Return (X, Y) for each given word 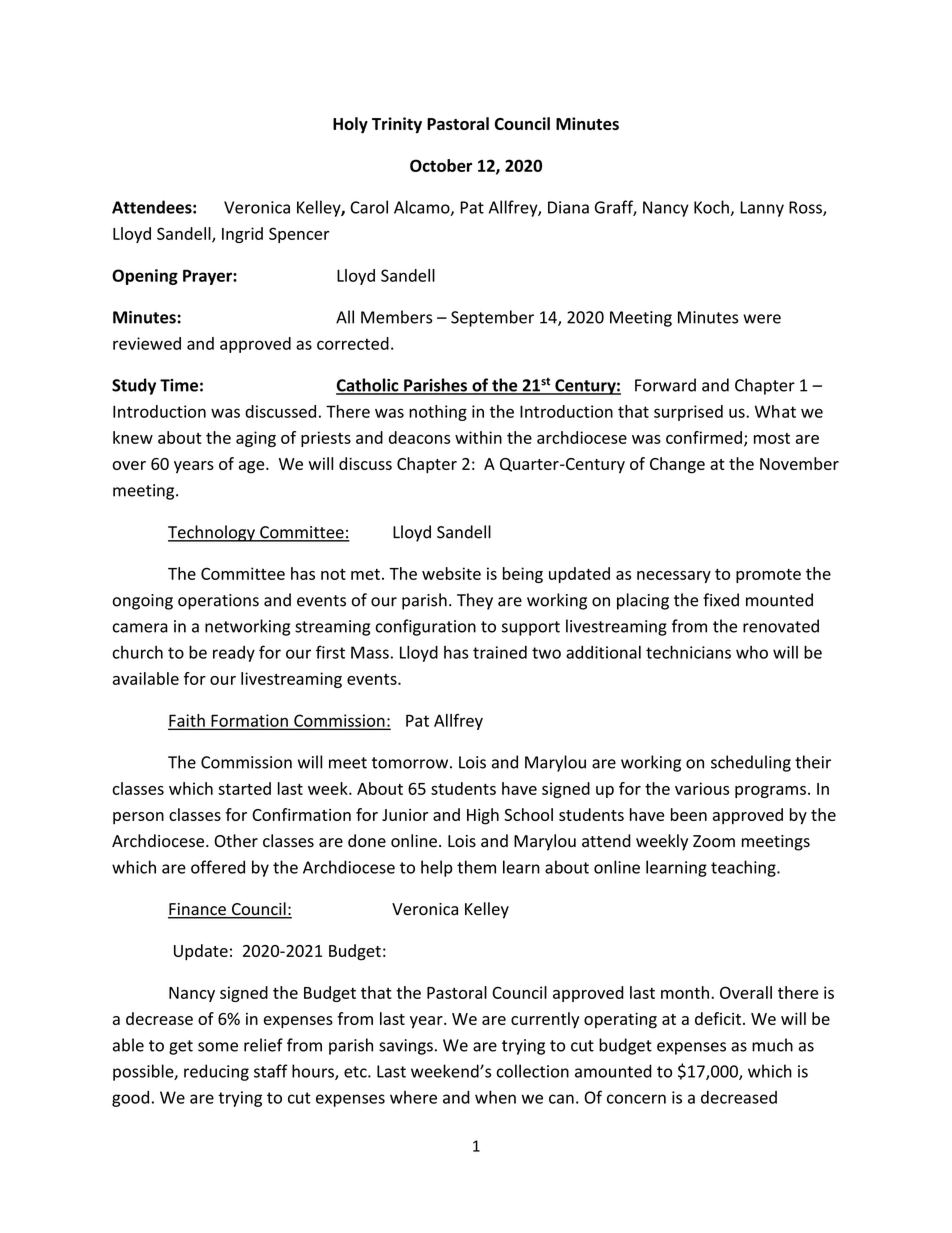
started (244, 788)
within (478, 437)
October (441, 165)
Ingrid (242, 235)
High (483, 816)
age (253, 467)
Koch (712, 208)
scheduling (751, 763)
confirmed (704, 437)
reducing (216, 1072)
